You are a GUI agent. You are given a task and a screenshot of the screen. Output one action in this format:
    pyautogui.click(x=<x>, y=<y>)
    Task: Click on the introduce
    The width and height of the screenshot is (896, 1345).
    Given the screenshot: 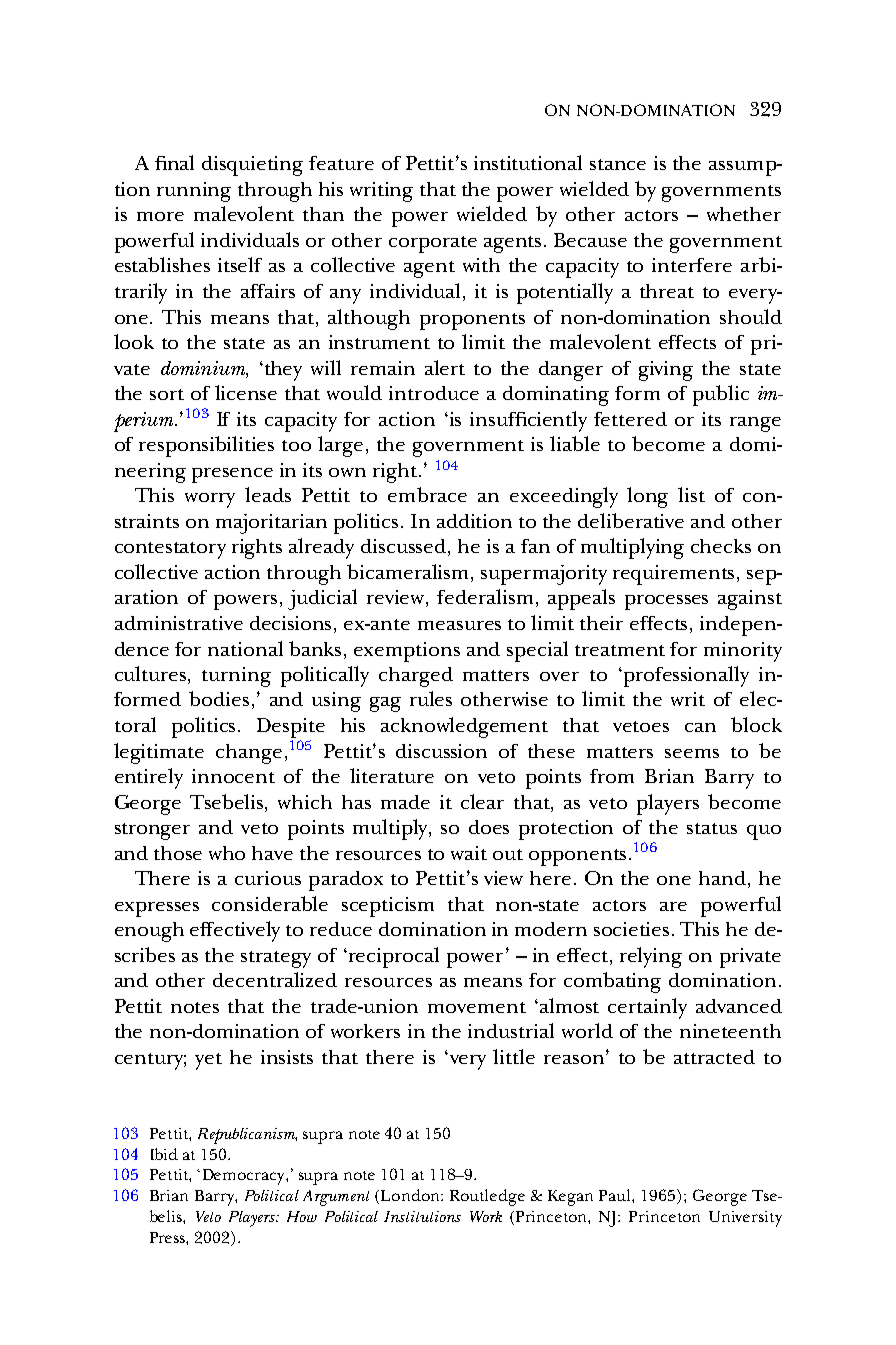 What is the action you would take?
    pyautogui.click(x=434, y=393)
